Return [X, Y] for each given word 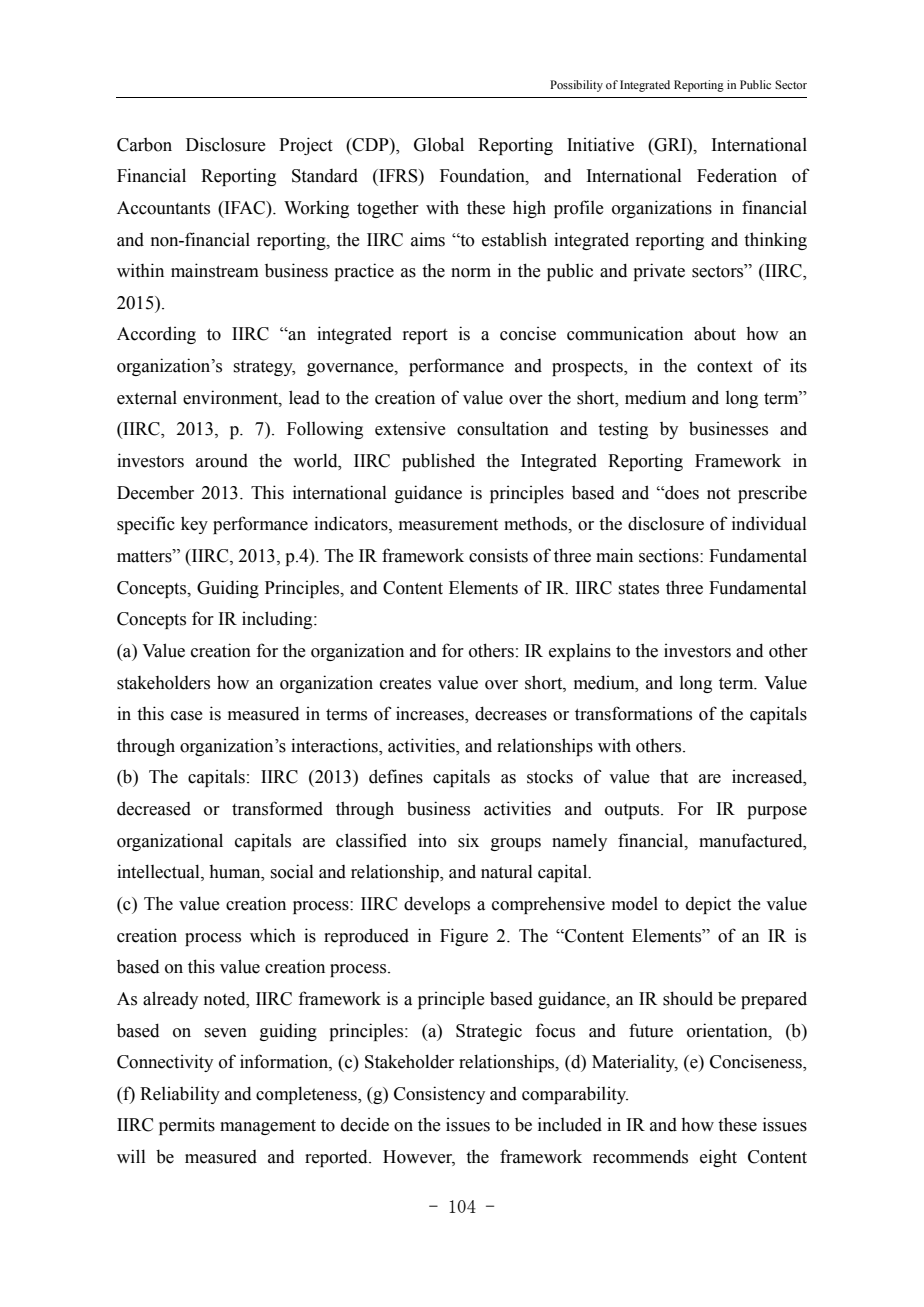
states [639, 589]
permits [187, 1126]
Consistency [439, 1095]
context [725, 367]
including [278, 620]
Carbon [144, 145]
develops [437, 905]
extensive [410, 428]
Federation [737, 175]
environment [231, 397]
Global [439, 144]
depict [708, 905]
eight [718, 1158]
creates [405, 683]
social [292, 871]
